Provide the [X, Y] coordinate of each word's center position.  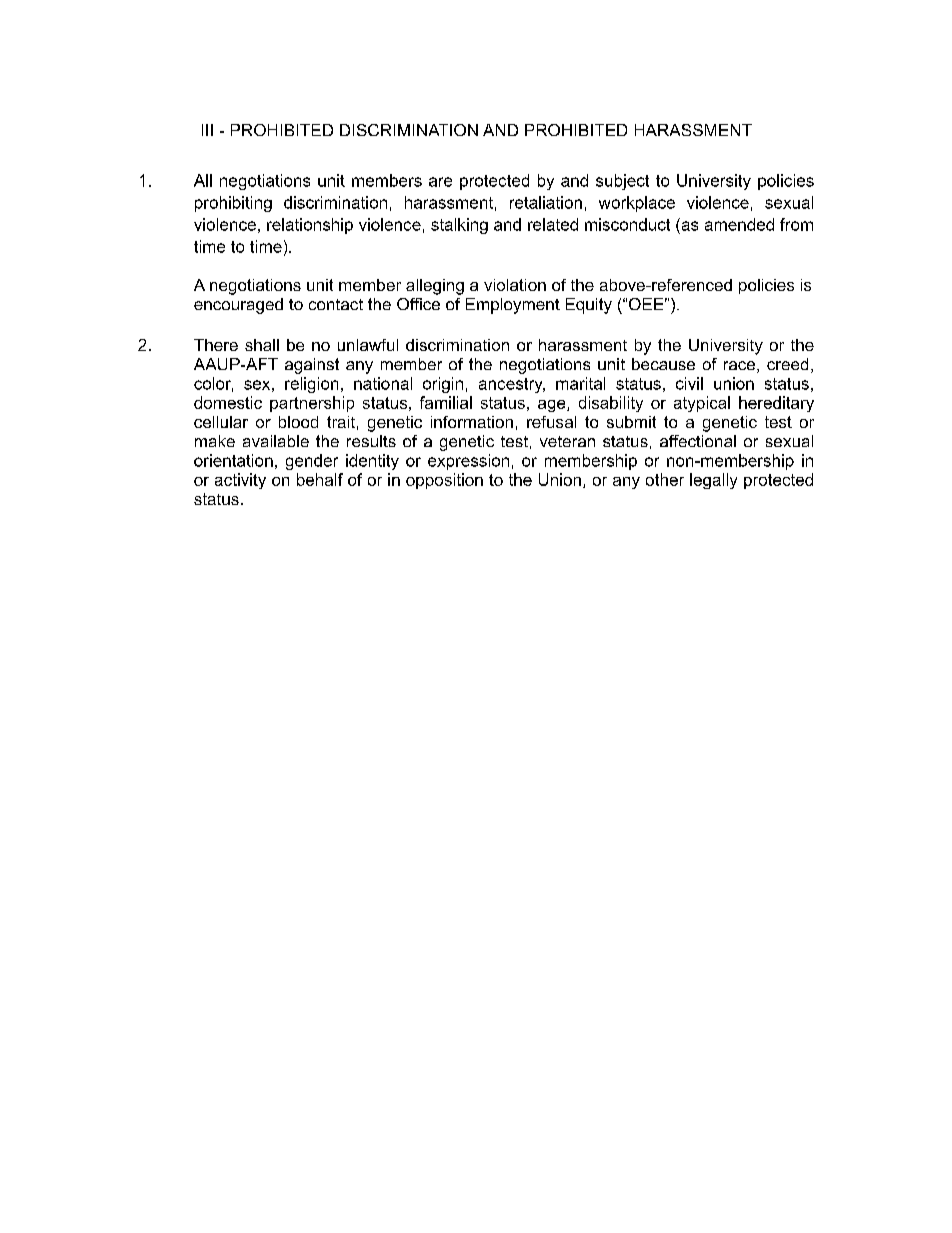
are [440, 182]
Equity [589, 306]
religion [311, 385]
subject [622, 182]
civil [689, 383]
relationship [310, 226]
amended [739, 224]
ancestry [512, 385]
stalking [459, 226]
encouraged [238, 306]
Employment [513, 306]
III [207, 130]
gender [312, 462]
